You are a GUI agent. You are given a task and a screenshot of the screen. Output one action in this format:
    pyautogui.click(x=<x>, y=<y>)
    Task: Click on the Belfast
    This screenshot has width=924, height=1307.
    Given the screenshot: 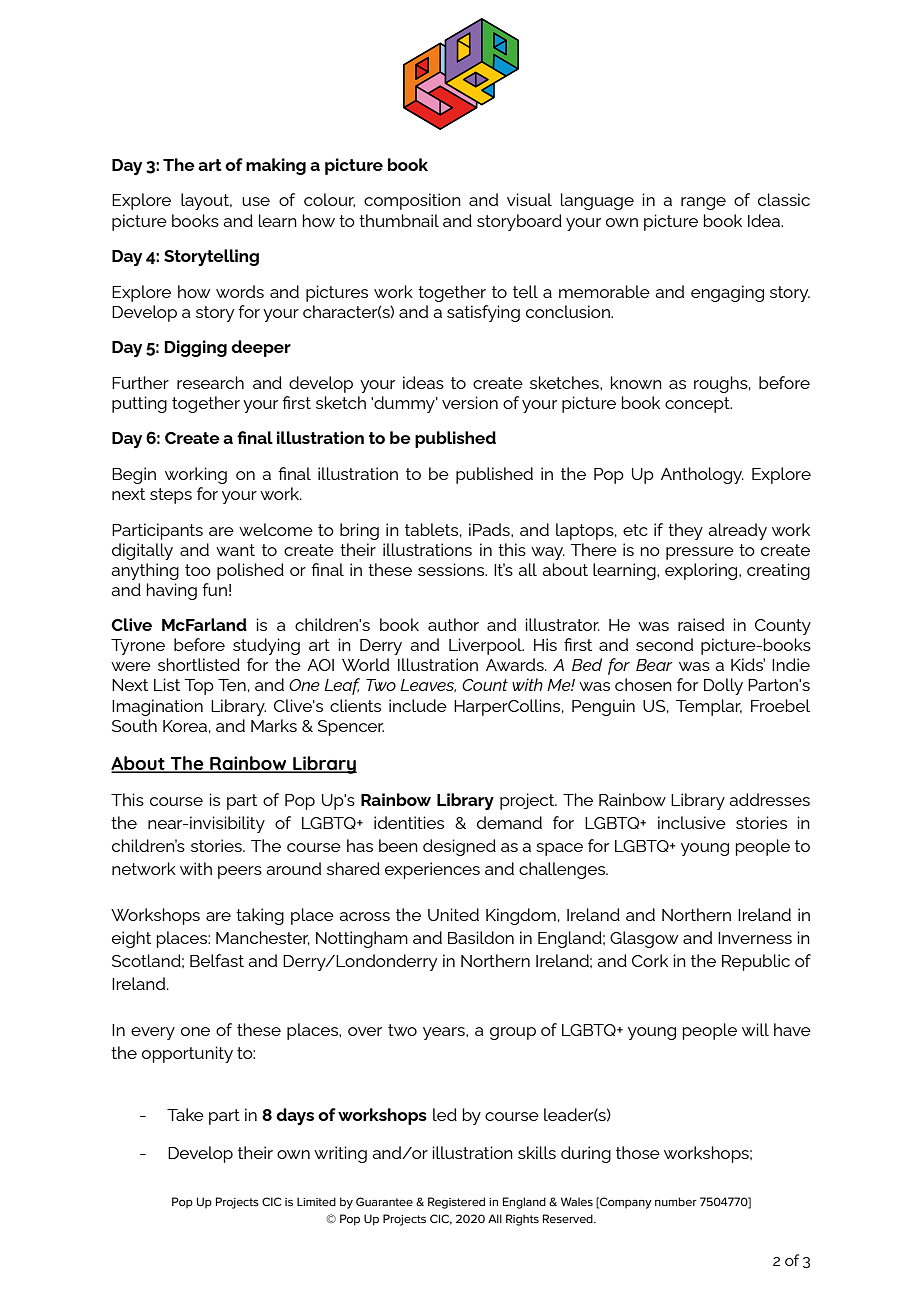 What is the action you would take?
    pyautogui.click(x=217, y=960)
